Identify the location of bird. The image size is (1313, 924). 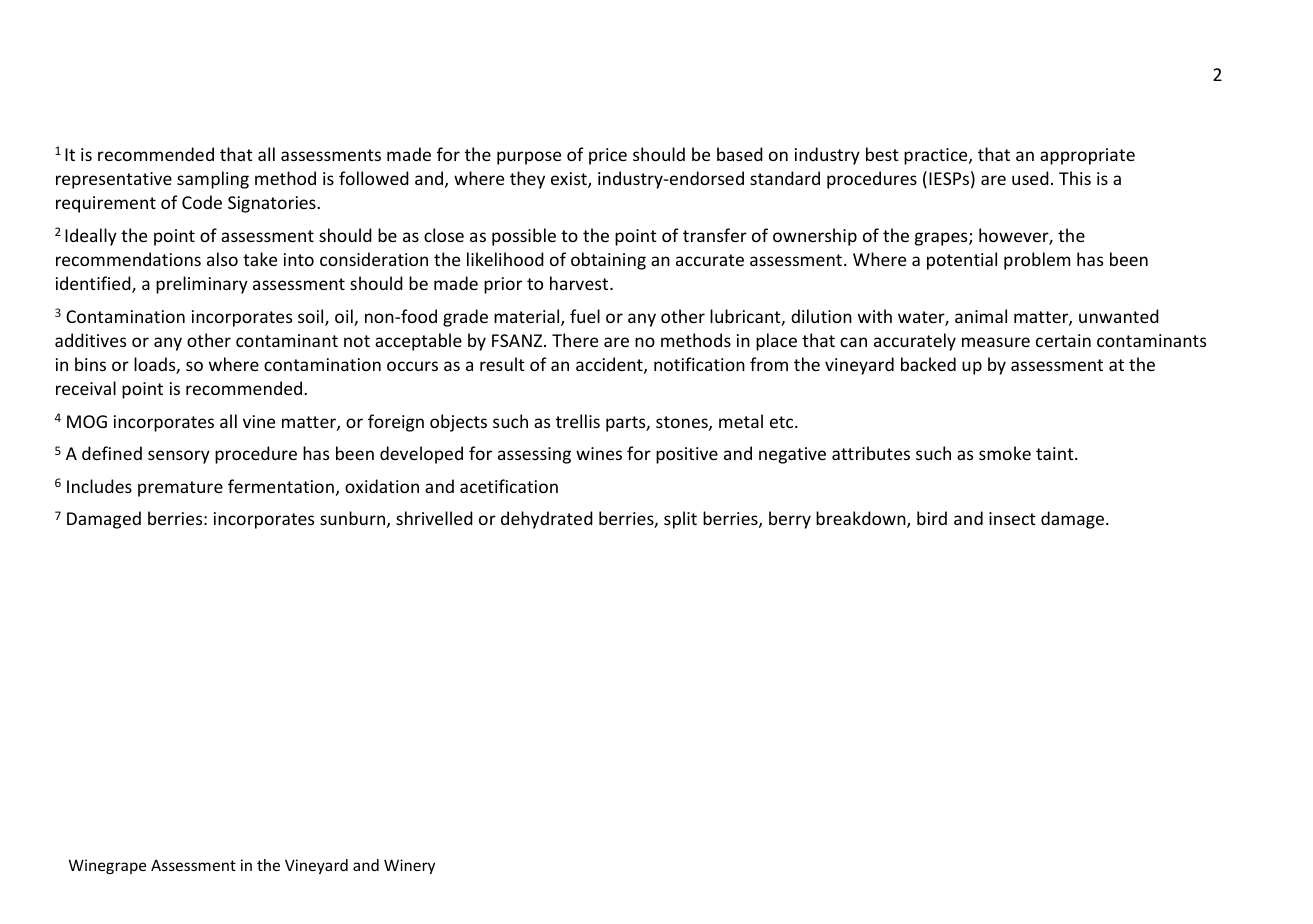
(932, 518).
